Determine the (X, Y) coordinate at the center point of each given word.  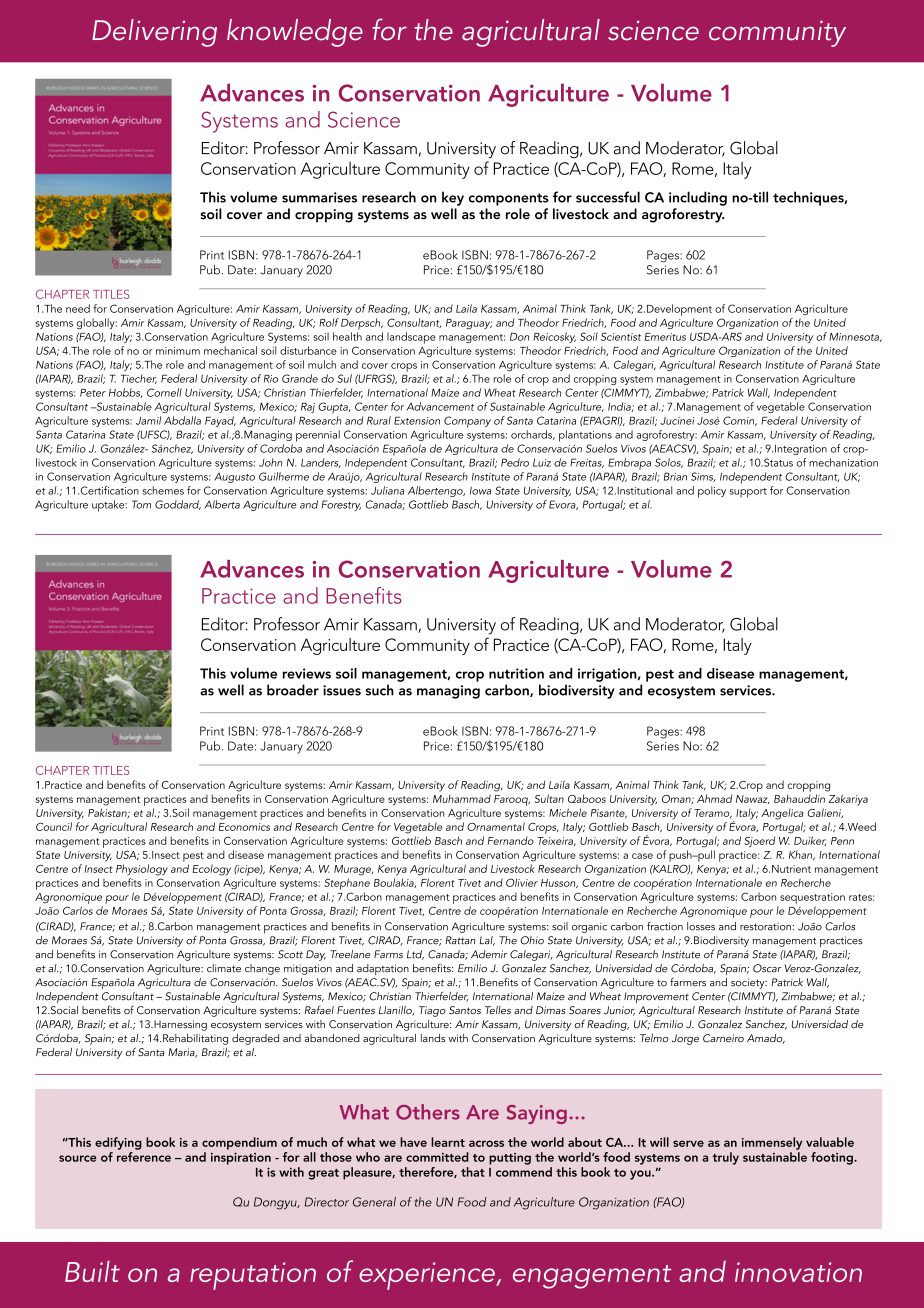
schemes (163, 490)
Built (92, 1271)
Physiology (142, 870)
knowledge (295, 33)
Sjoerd (759, 842)
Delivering (154, 33)
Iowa (480, 491)
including (698, 198)
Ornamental (496, 826)
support (748, 493)
